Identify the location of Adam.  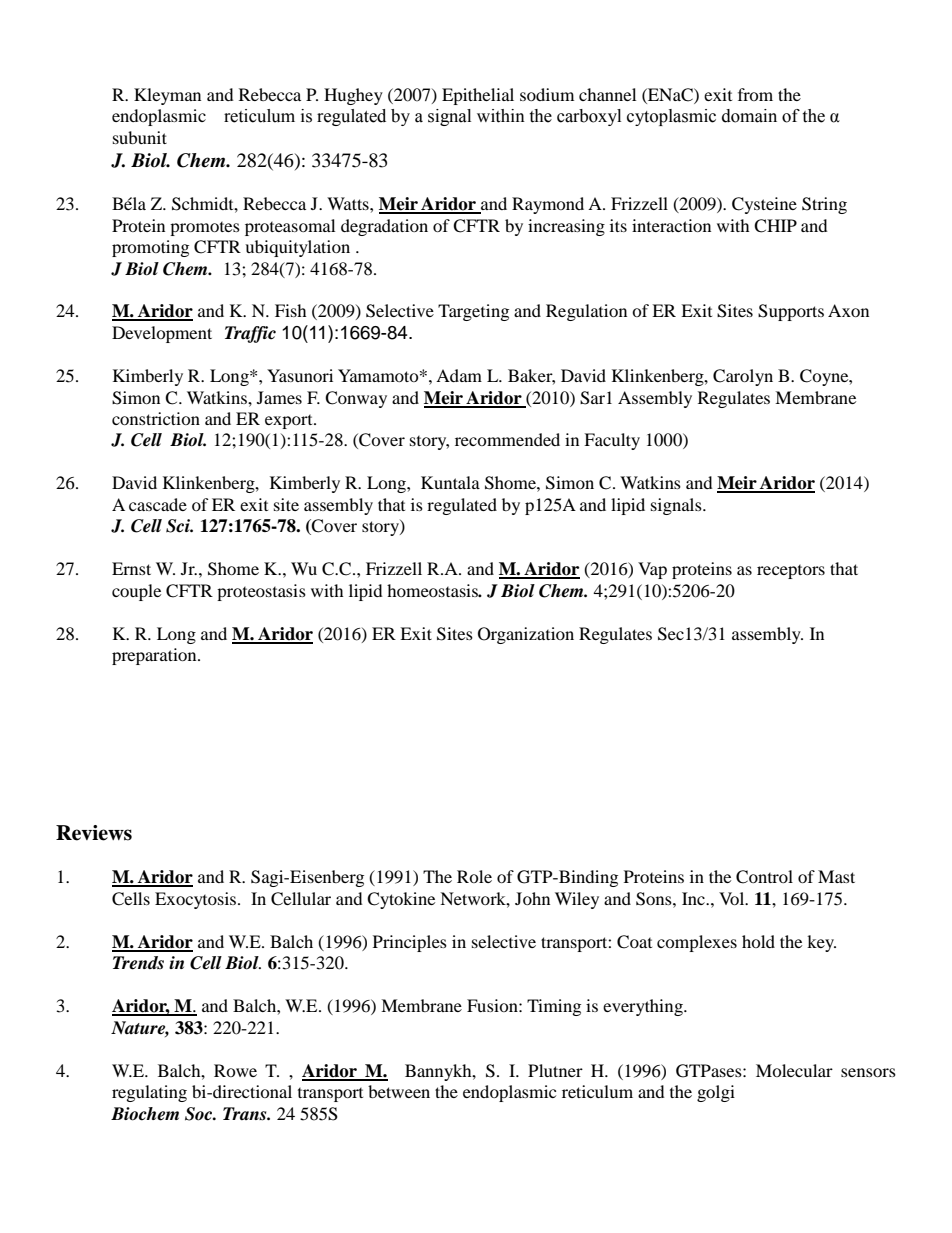
(459, 375).
